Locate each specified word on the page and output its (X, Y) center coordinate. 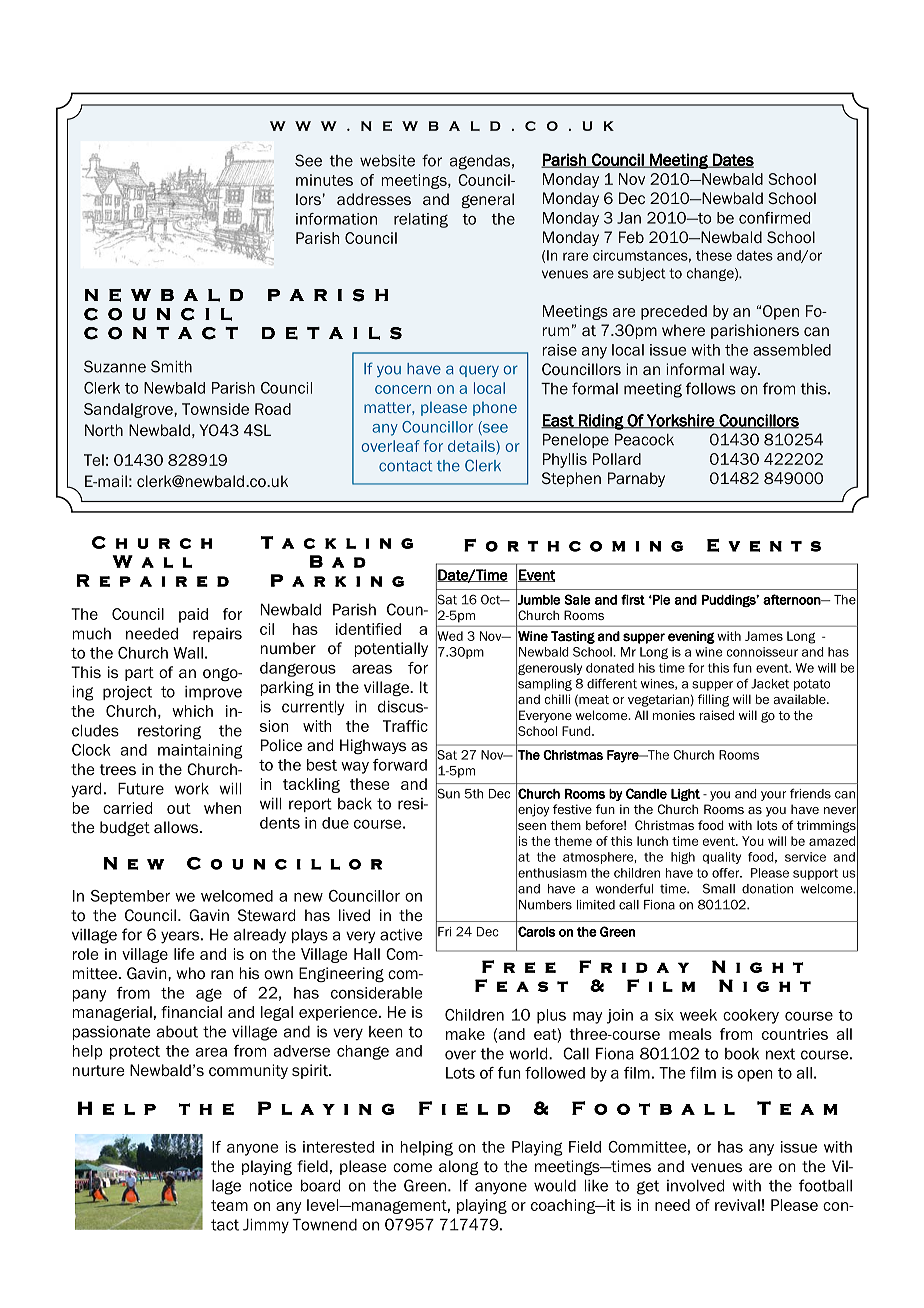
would (555, 1186)
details (472, 447)
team (229, 1205)
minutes (324, 180)
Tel (94, 460)
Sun (448, 793)
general (487, 200)
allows (177, 827)
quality (722, 858)
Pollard (617, 459)
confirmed (774, 218)
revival (737, 1205)
